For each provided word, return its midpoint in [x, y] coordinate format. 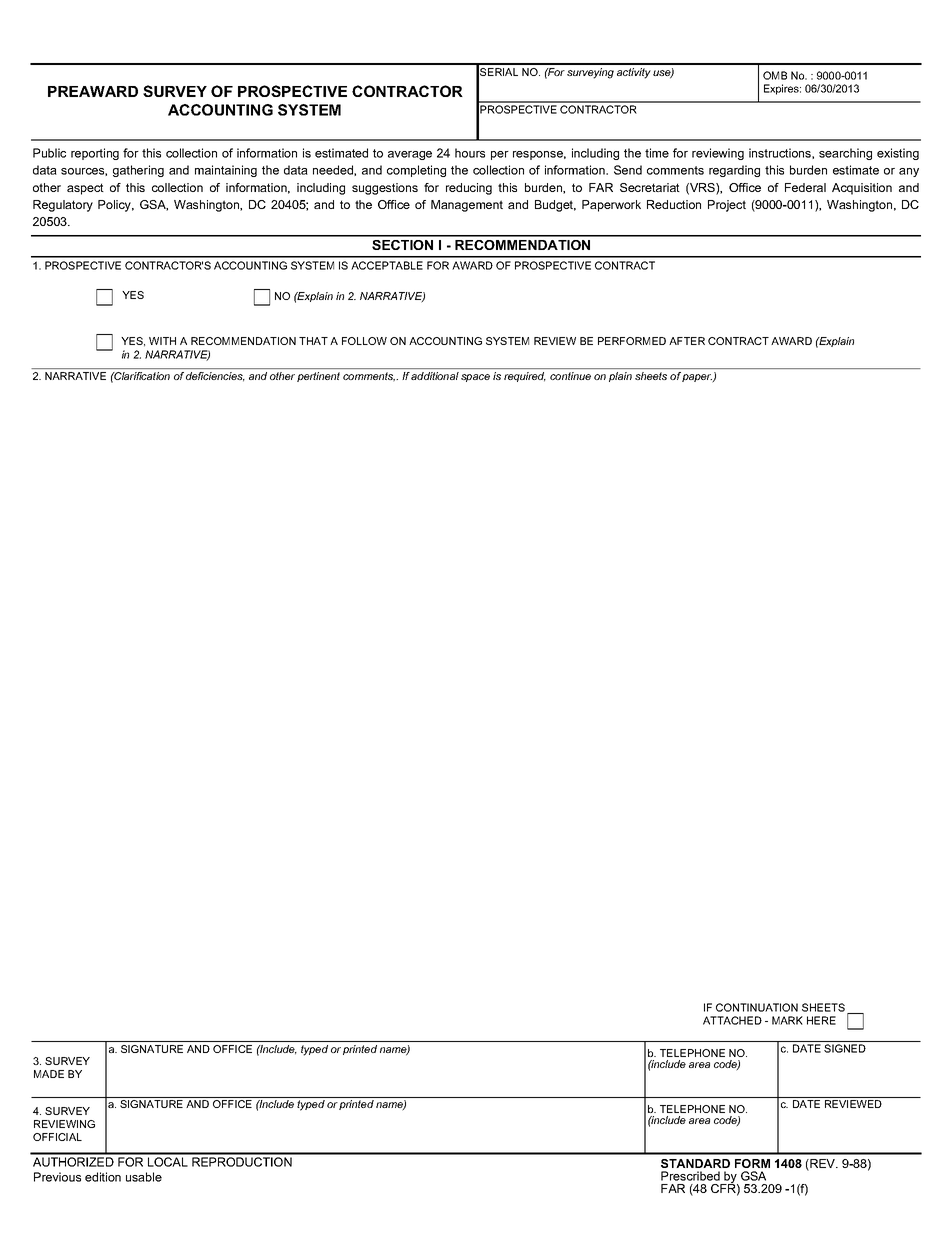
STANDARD [695, 1163]
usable [144, 1177]
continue [570, 376]
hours [470, 153]
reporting [95, 154]
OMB [775, 75]
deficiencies [215, 376]
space [475, 378]
